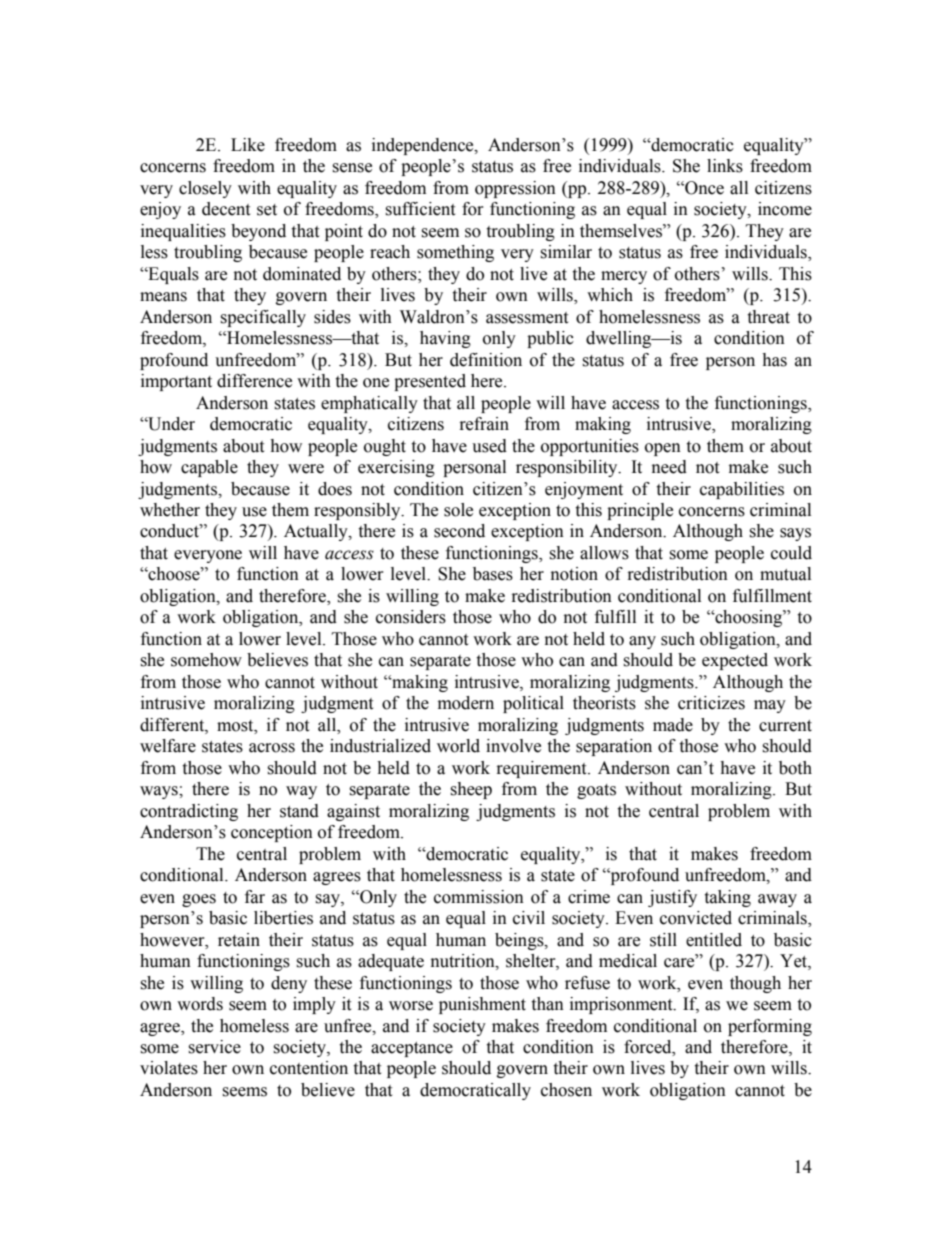  Describe the element at coordinates (254, 381) in the screenshot. I see `difference` at that location.
